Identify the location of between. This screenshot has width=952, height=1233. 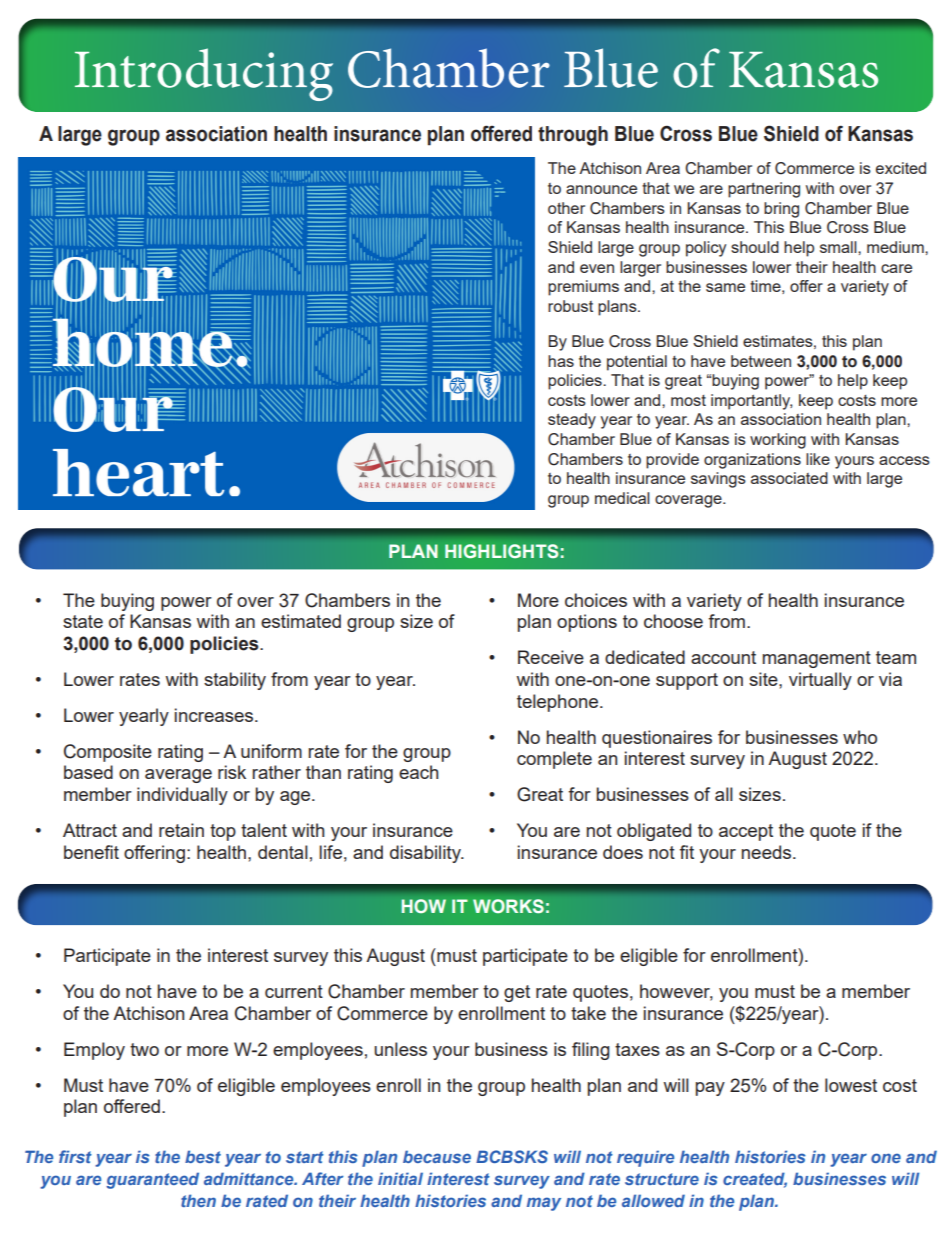
(761, 361).
